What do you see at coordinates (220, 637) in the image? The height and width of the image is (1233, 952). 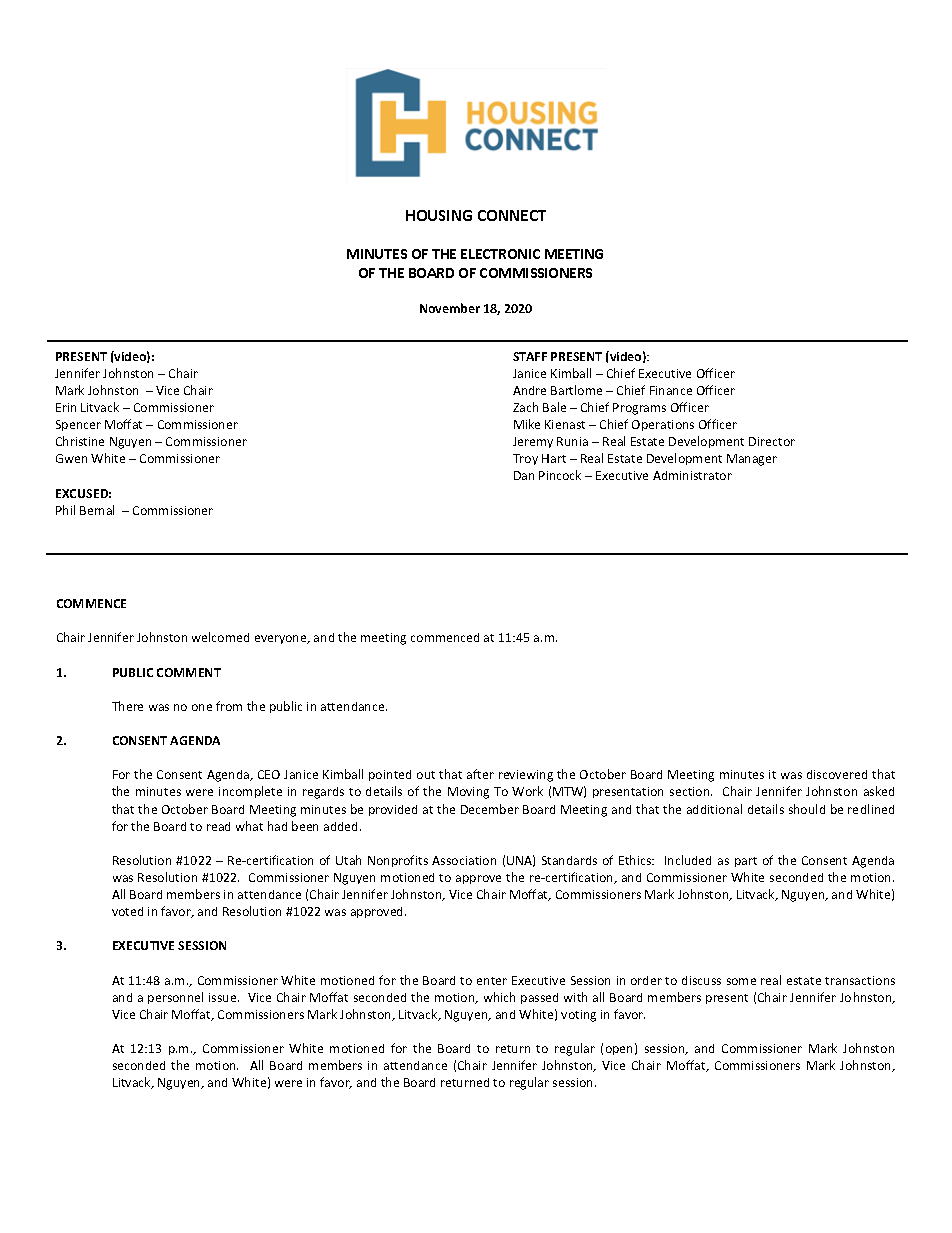 I see `welcomed` at bounding box center [220, 637].
